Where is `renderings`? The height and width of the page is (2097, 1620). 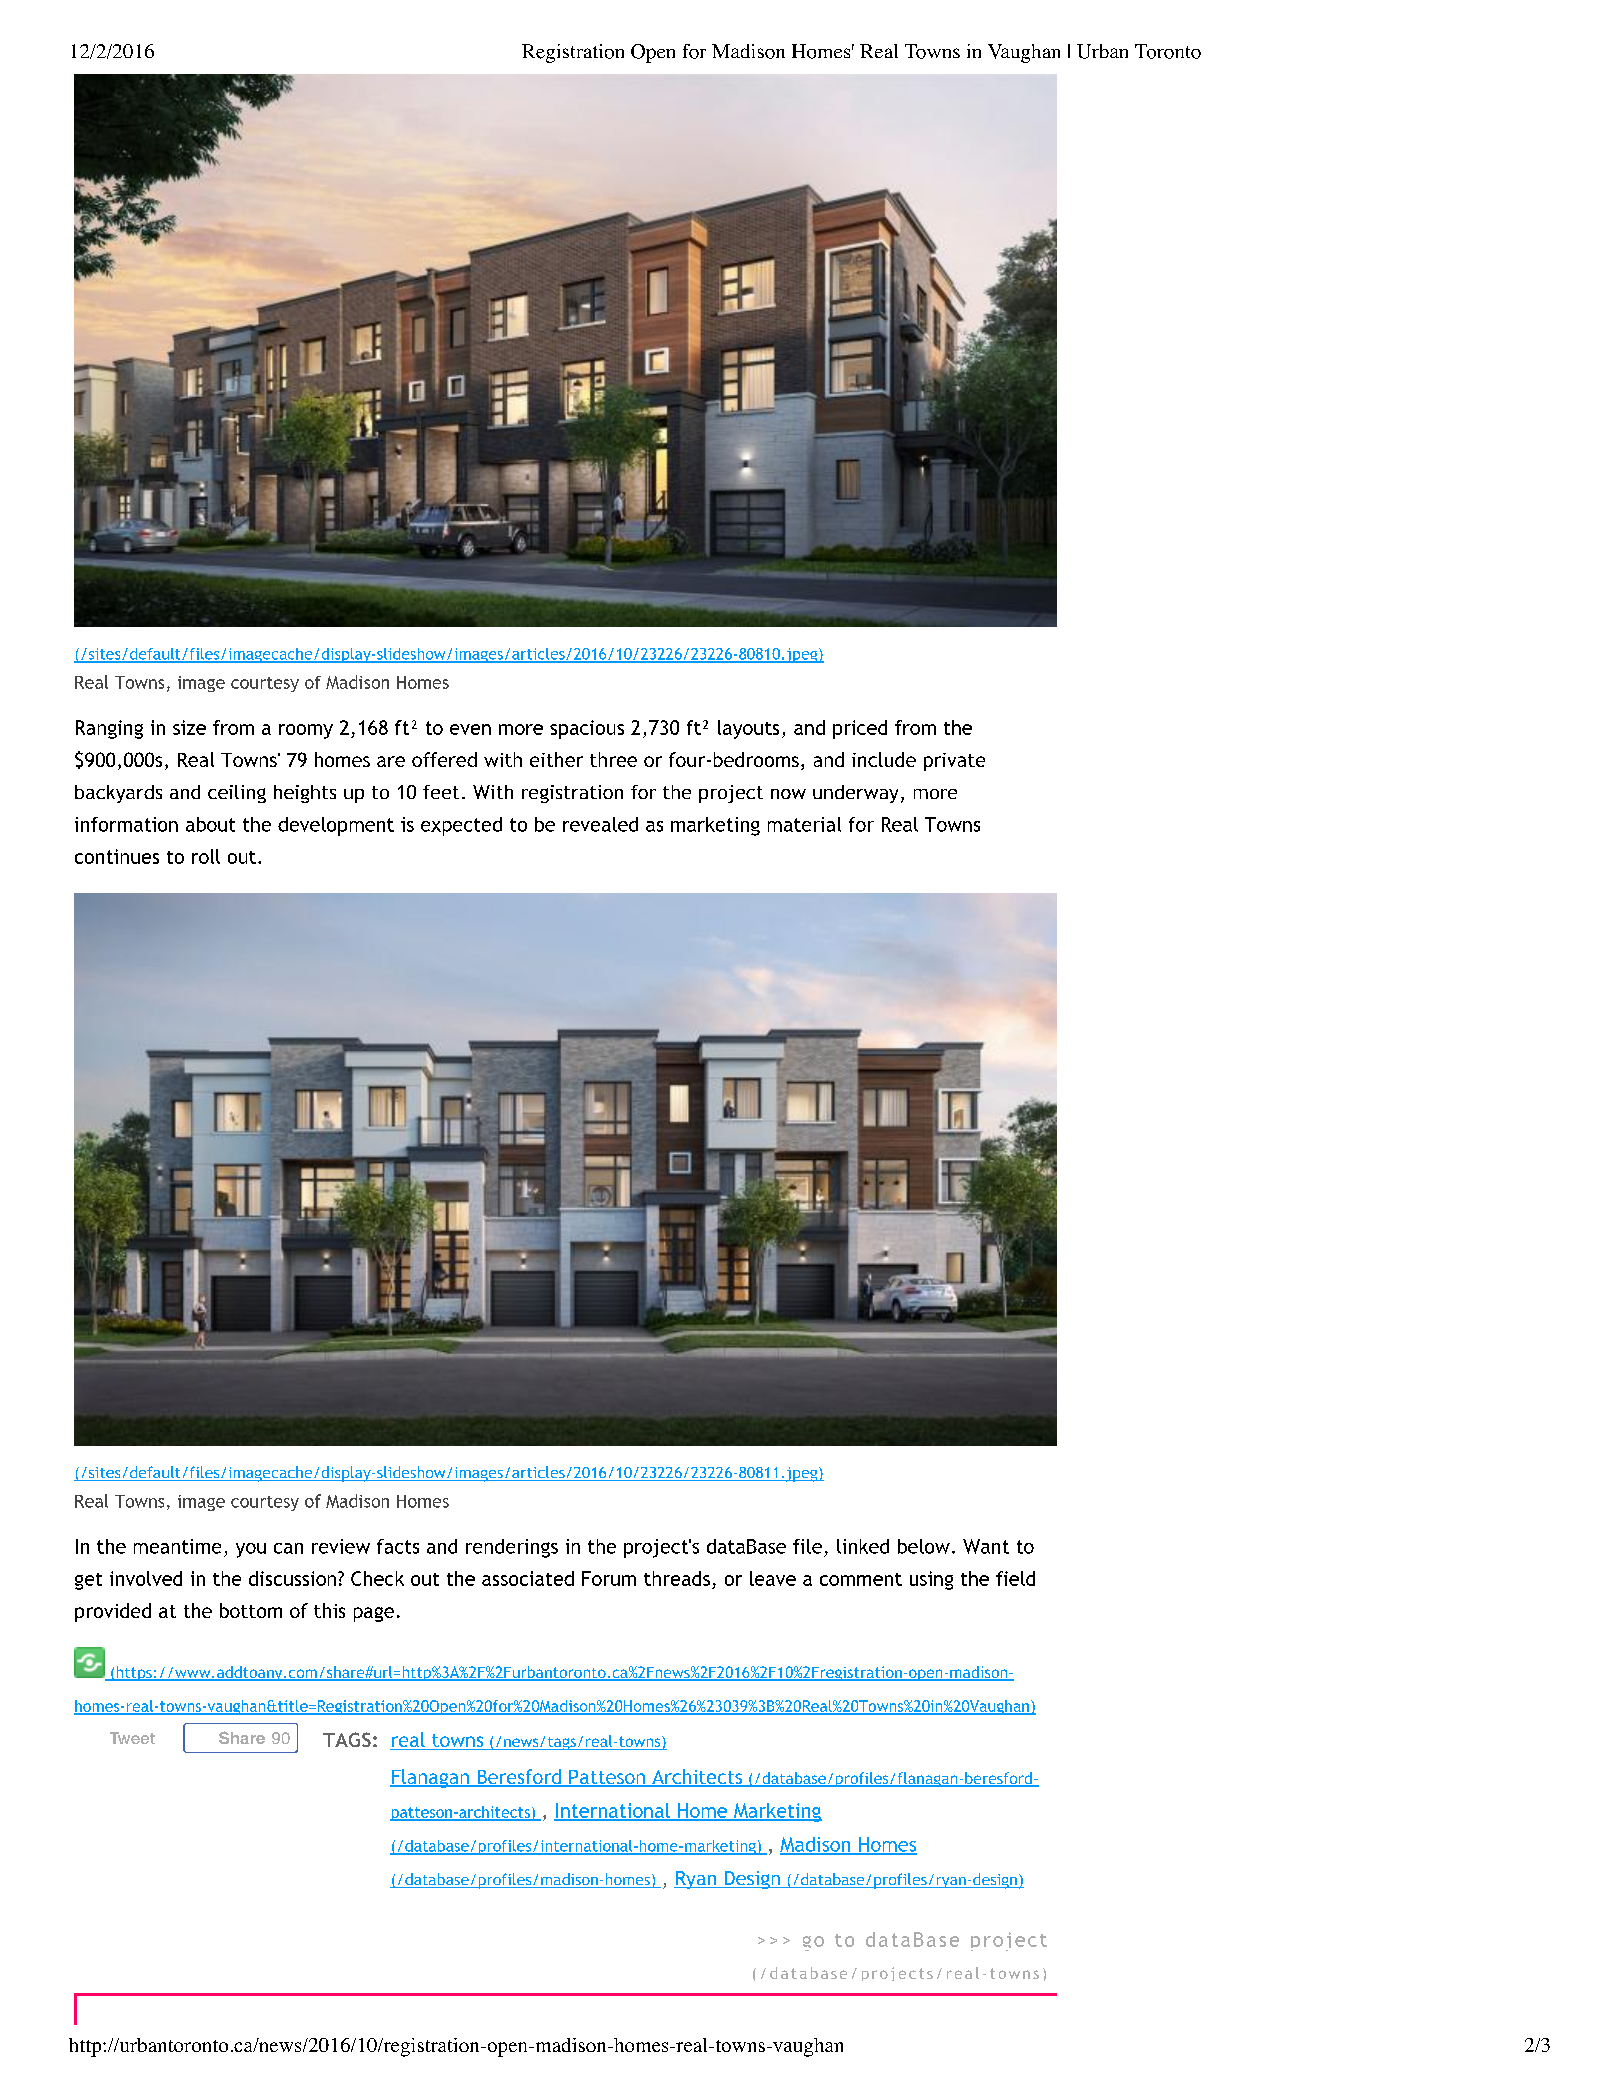 renderings is located at coordinates (512, 1548).
